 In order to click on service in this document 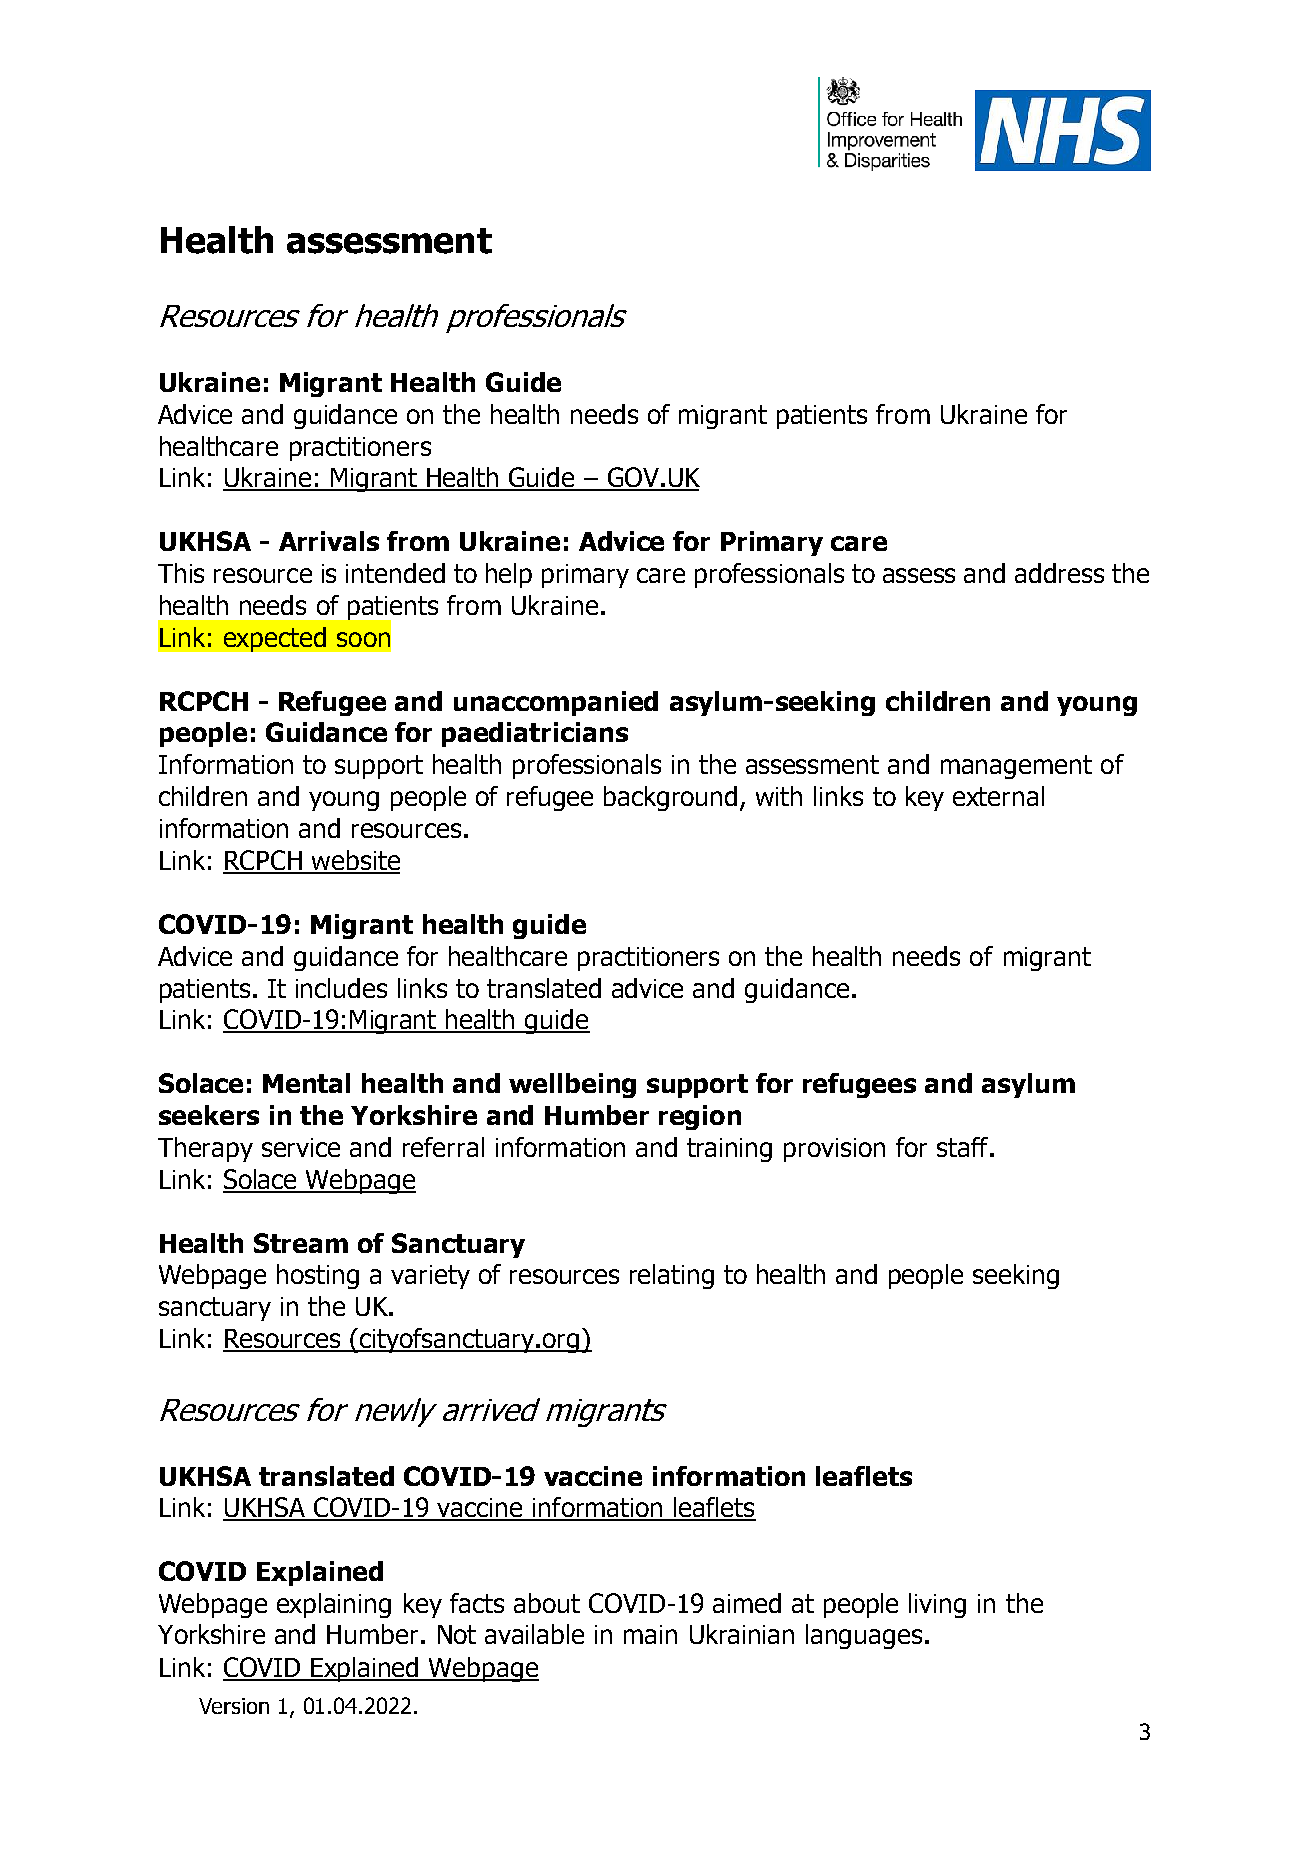, I will do `click(301, 1147)`.
